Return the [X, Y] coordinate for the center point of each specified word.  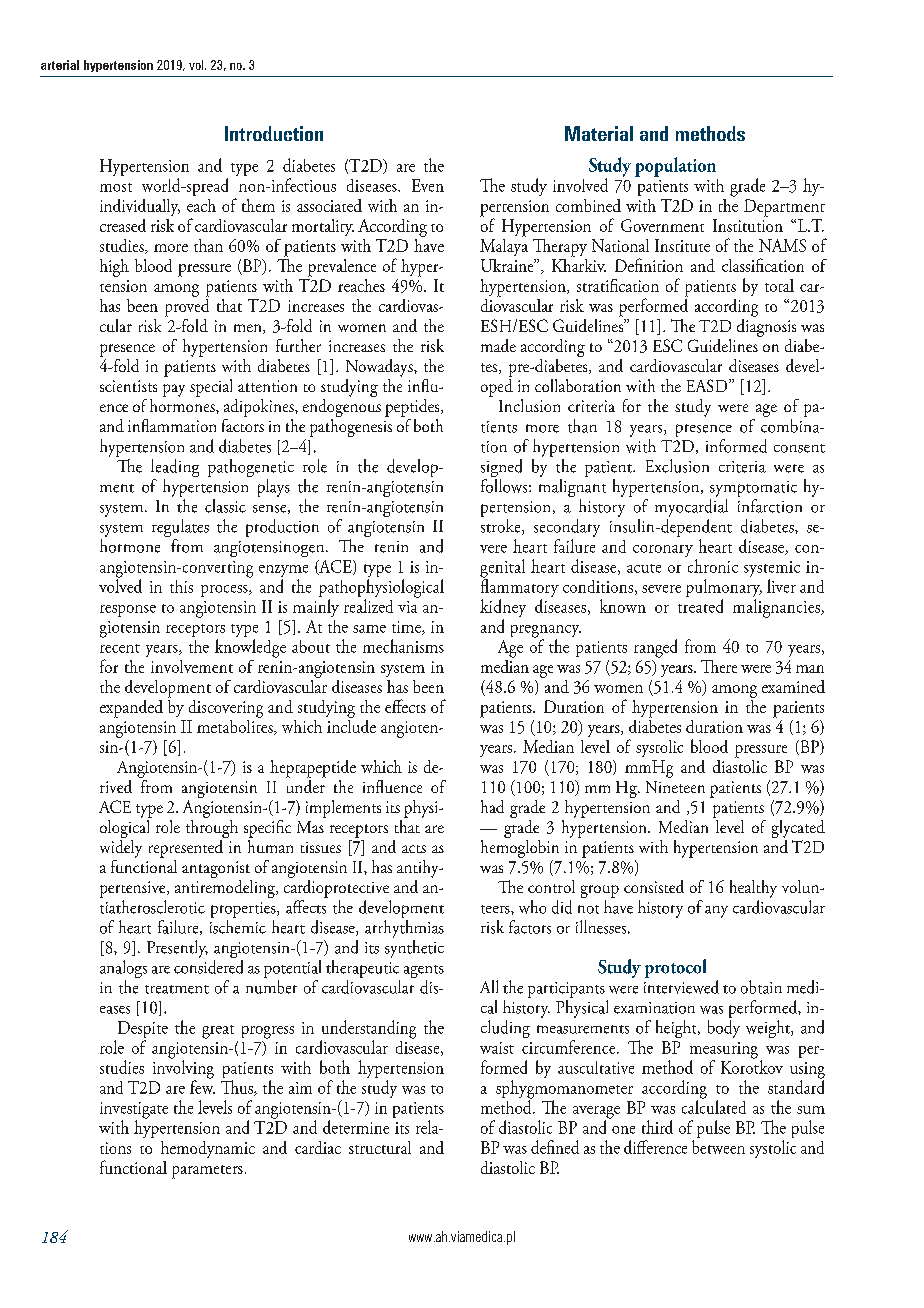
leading [175, 469]
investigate [134, 1111]
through [212, 827]
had [492, 806]
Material [599, 133]
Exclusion [677, 466]
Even [428, 185]
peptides [413, 408]
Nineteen [675, 787]
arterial [60, 65]
